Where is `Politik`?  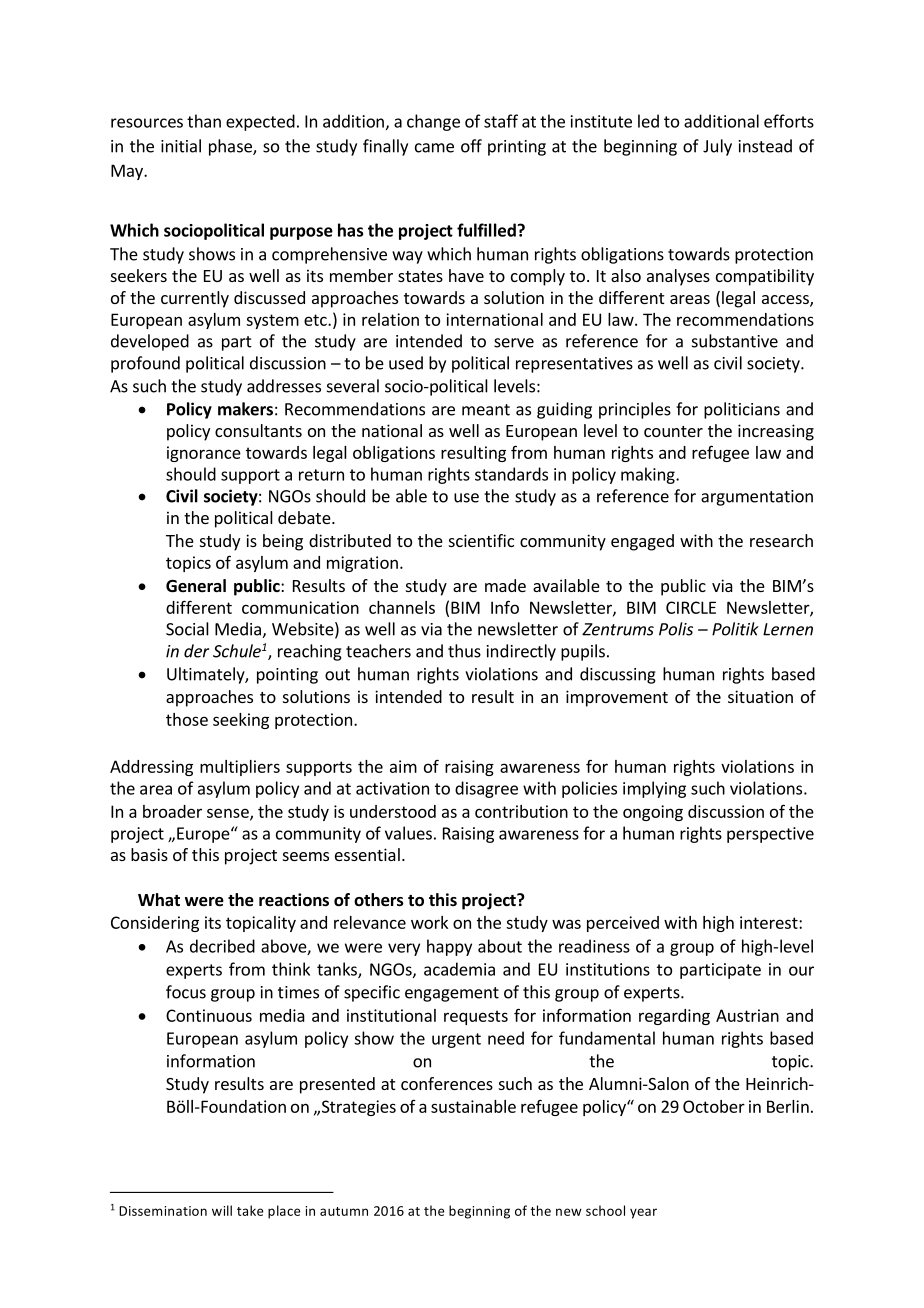
Politik is located at coordinates (735, 629).
